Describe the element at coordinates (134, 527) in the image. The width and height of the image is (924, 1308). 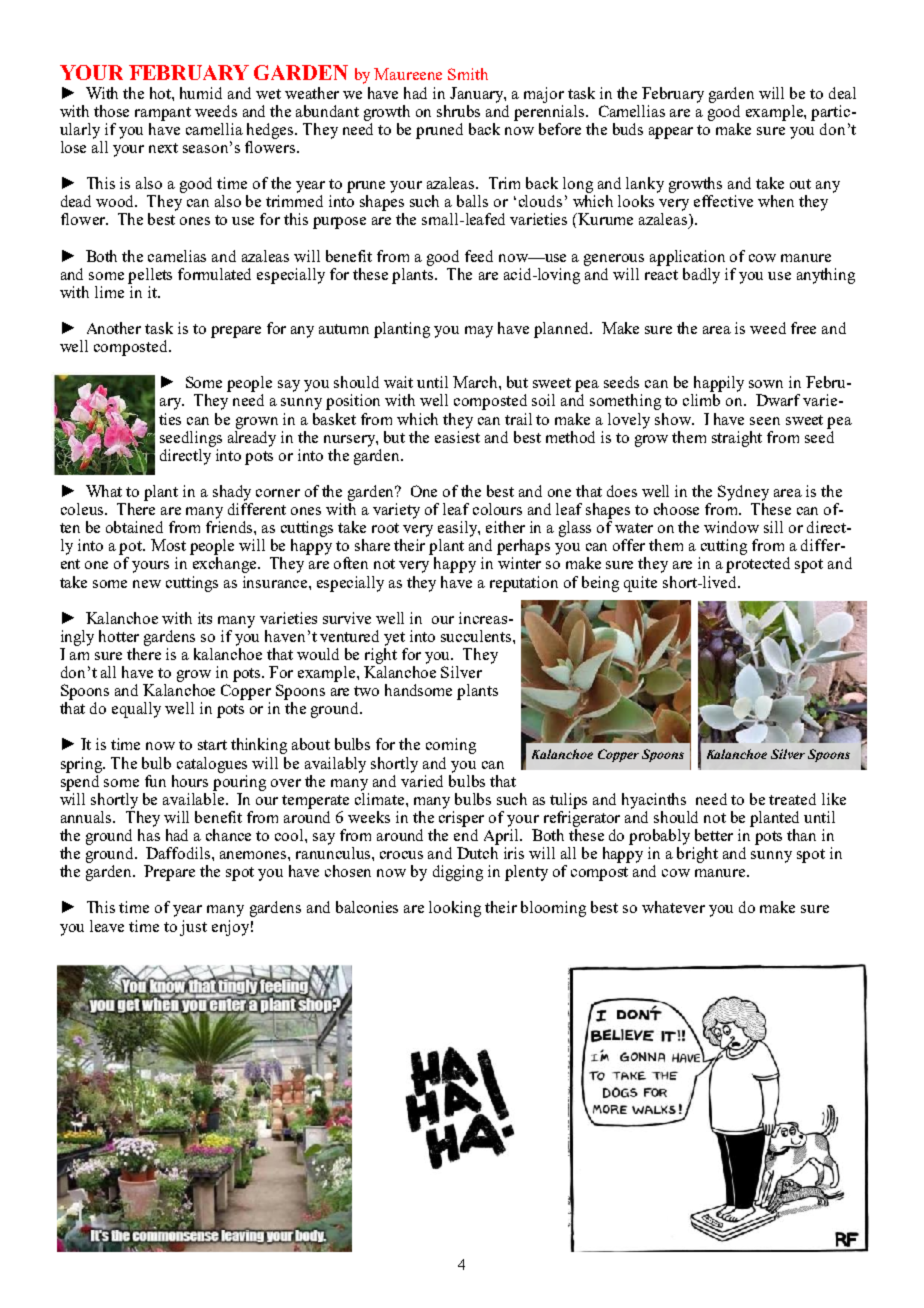
I see `obtained` at that location.
